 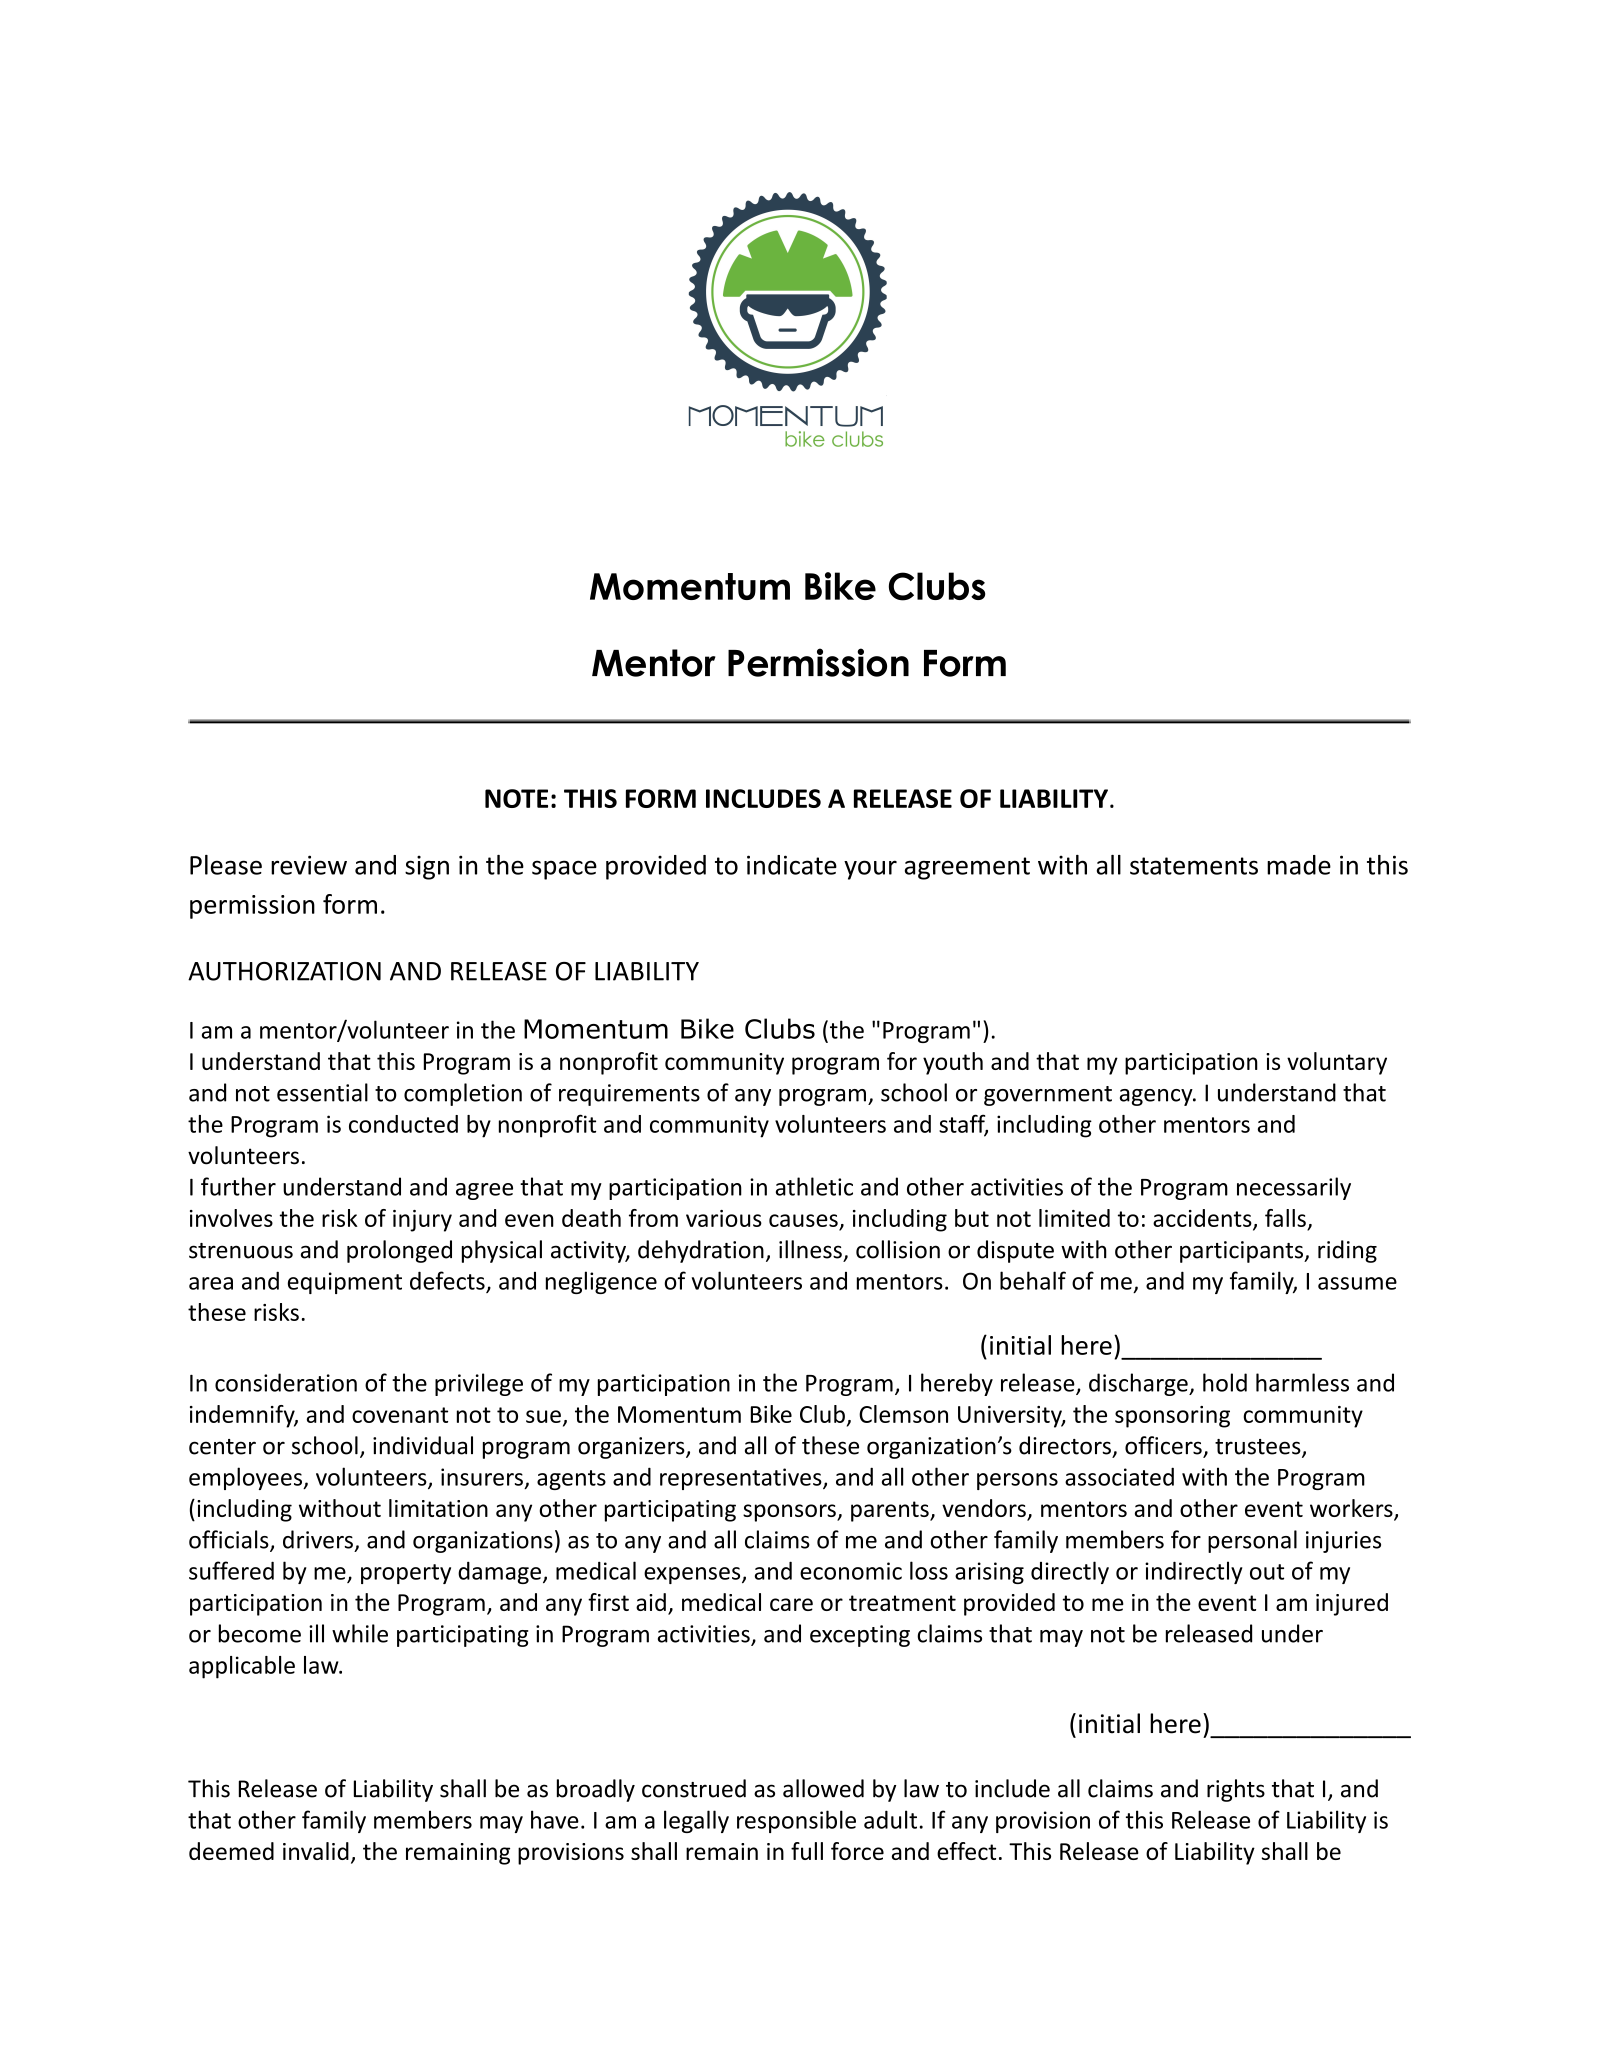 What do you see at coordinates (810, 1249) in the document?
I see `illness` at bounding box center [810, 1249].
